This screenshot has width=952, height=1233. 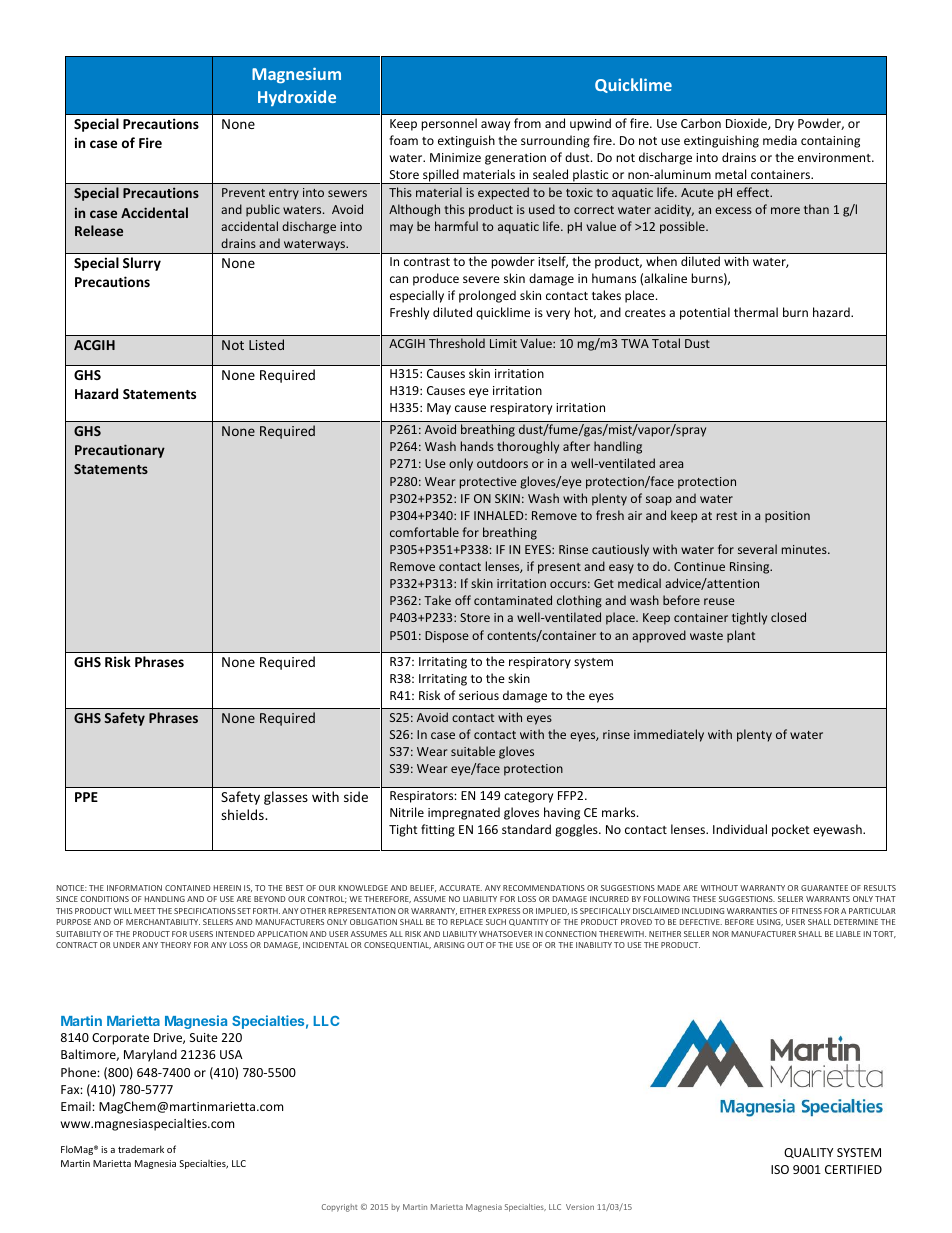 I want to click on Individual, so click(x=740, y=829).
